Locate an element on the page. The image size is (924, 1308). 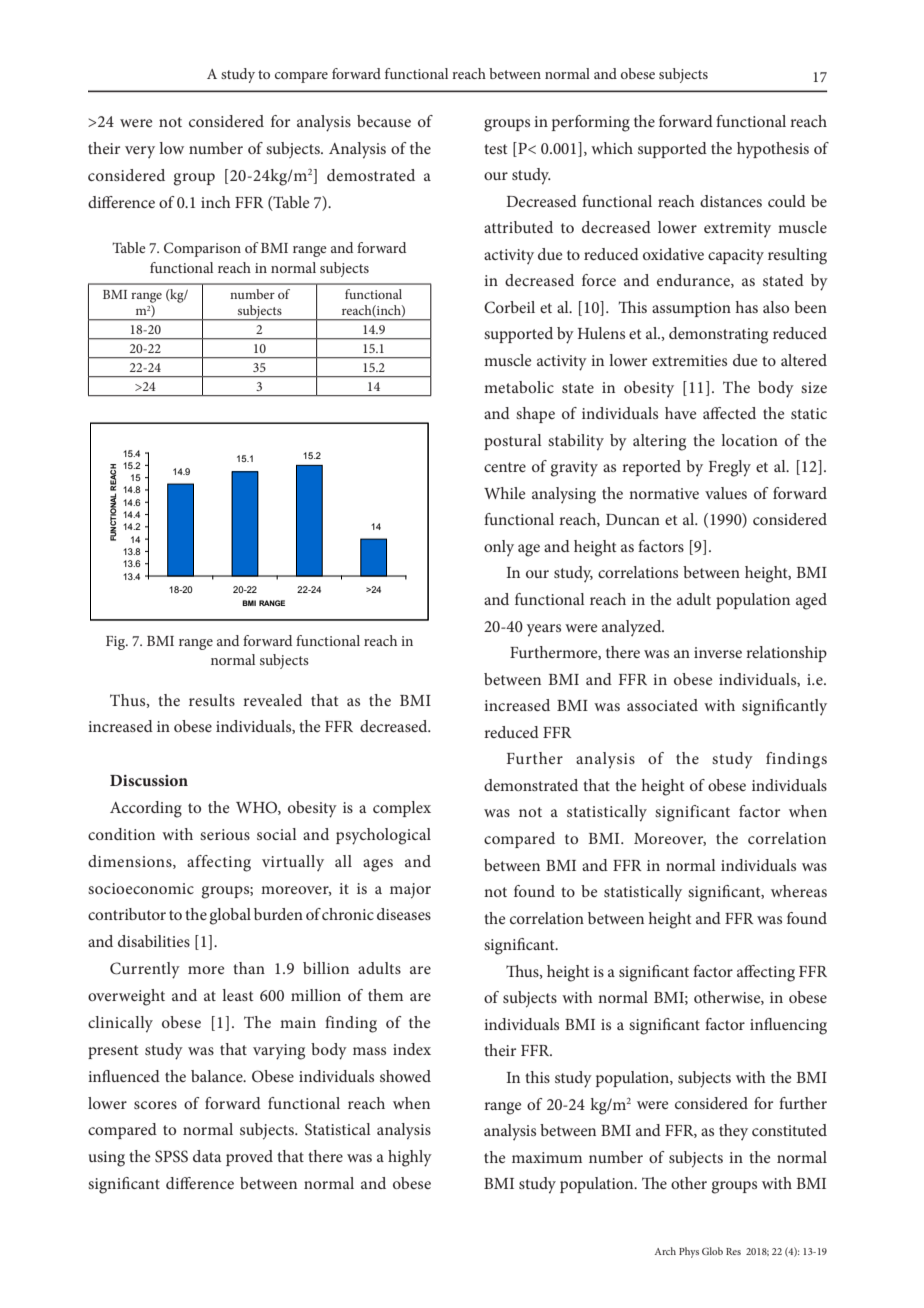
values is located at coordinates (726, 493).
